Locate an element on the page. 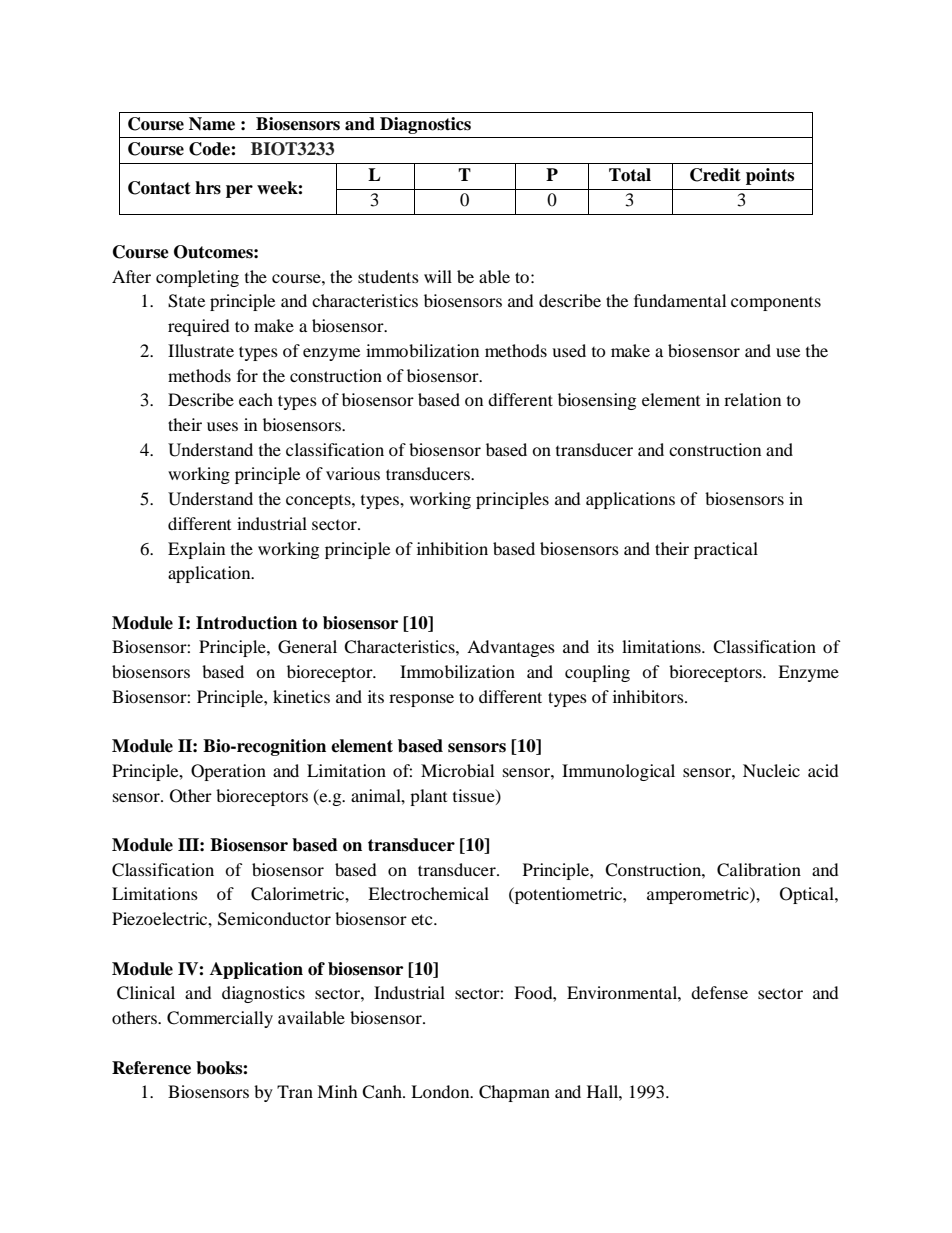 This page has height=1233, width=952. practical is located at coordinates (726, 550).
